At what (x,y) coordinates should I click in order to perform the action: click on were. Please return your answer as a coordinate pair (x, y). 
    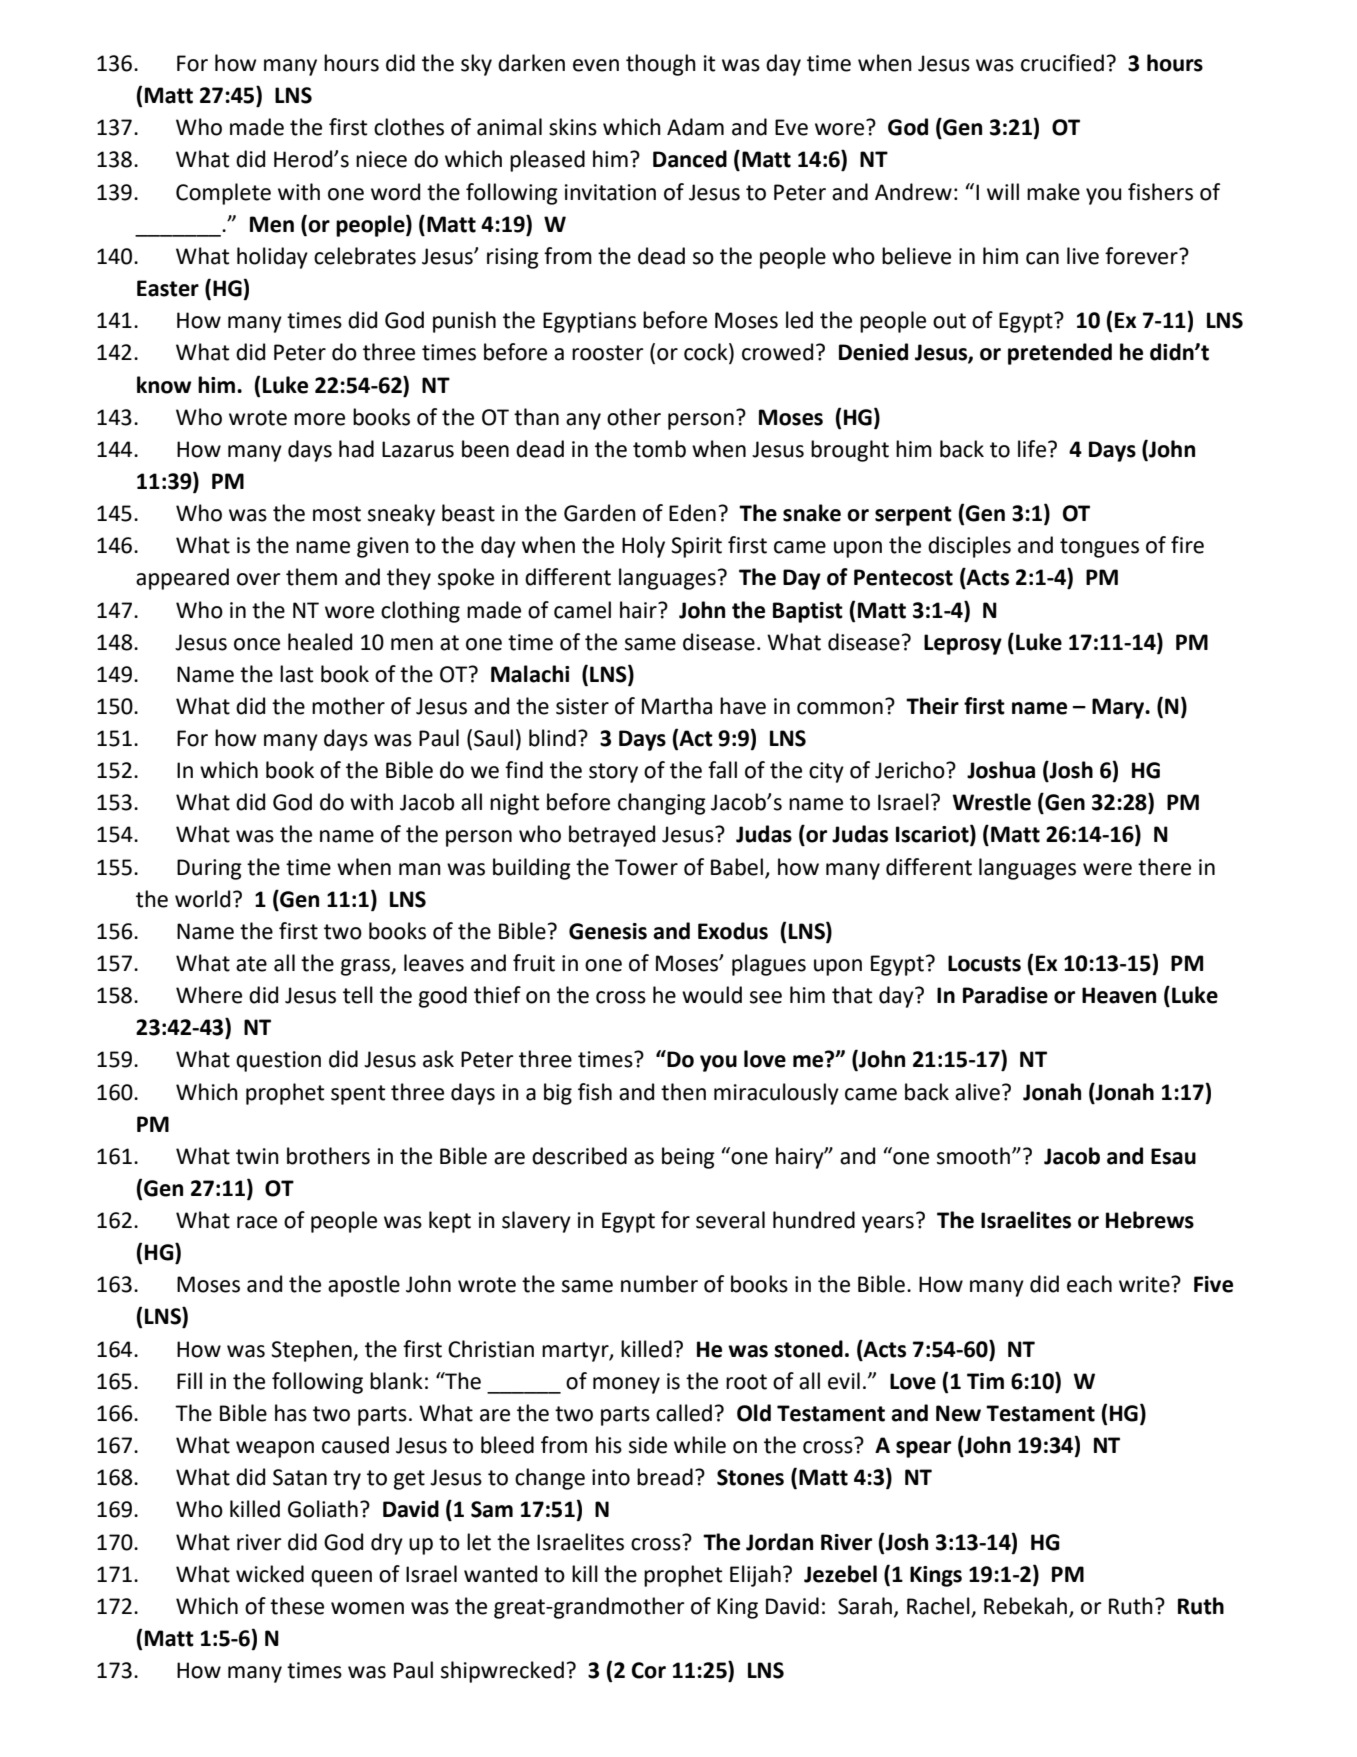
    Looking at the image, I should click on (1107, 869).
